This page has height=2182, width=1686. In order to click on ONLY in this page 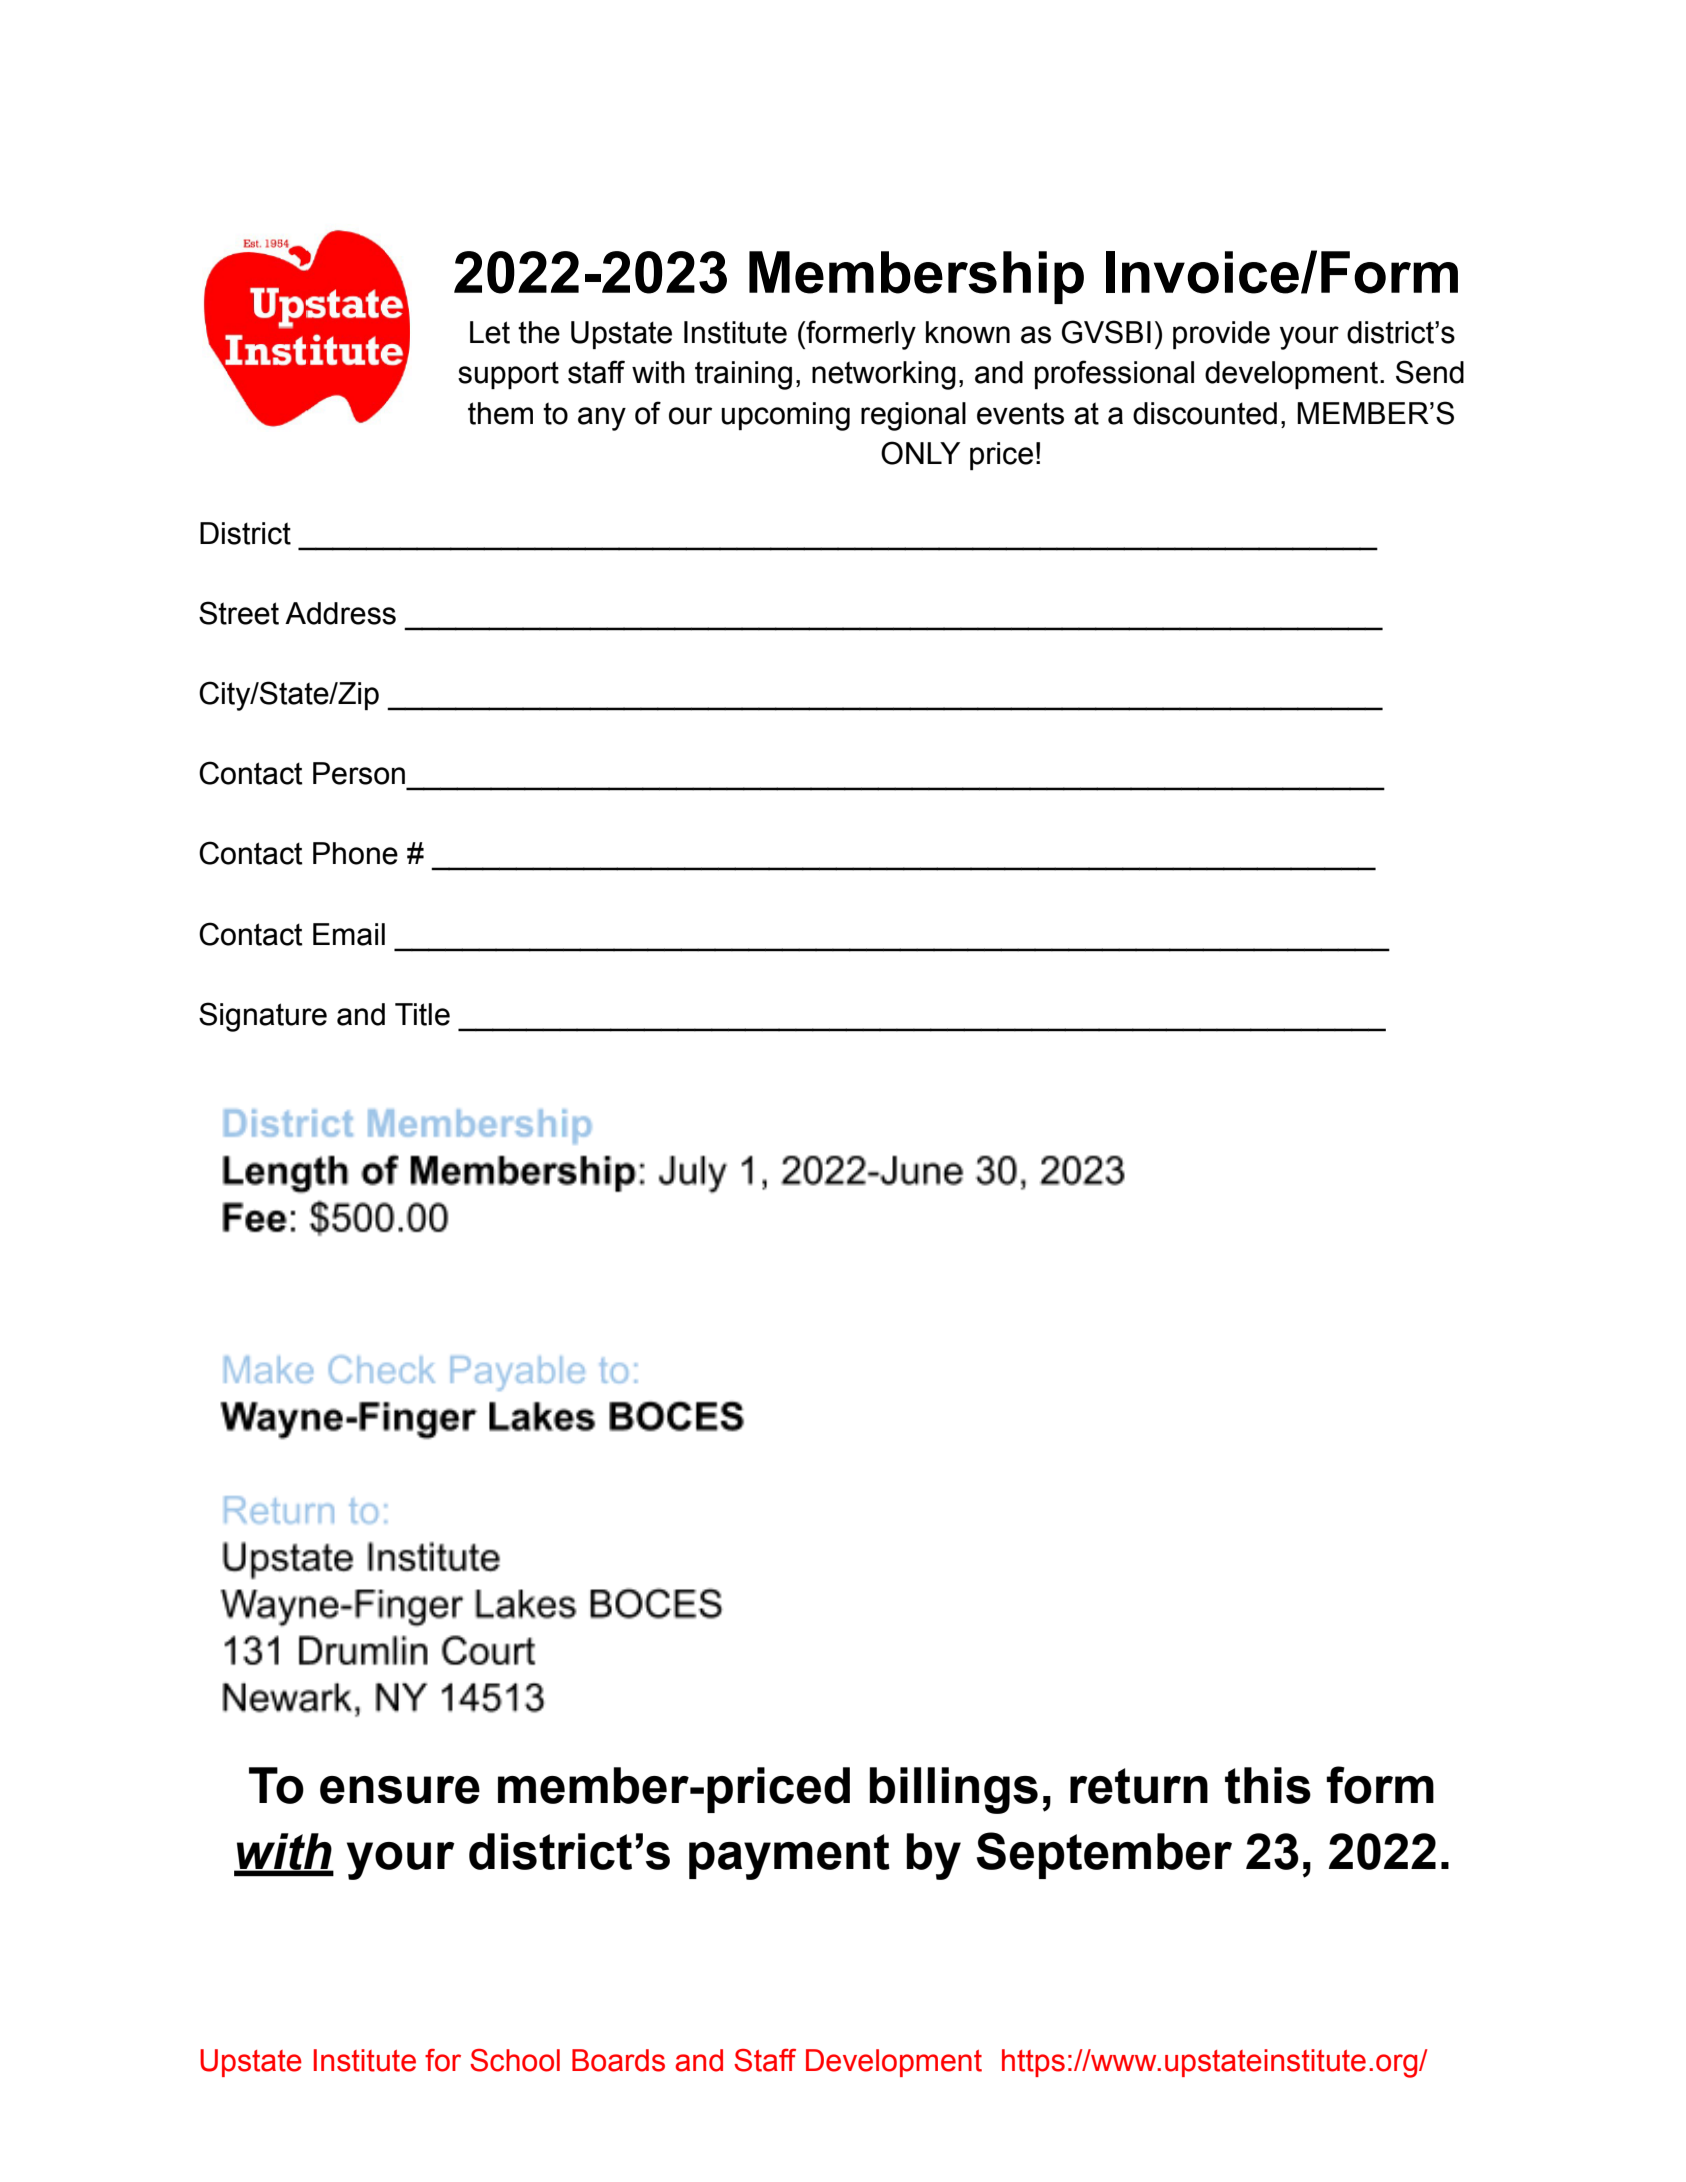, I will do `click(920, 453)`.
